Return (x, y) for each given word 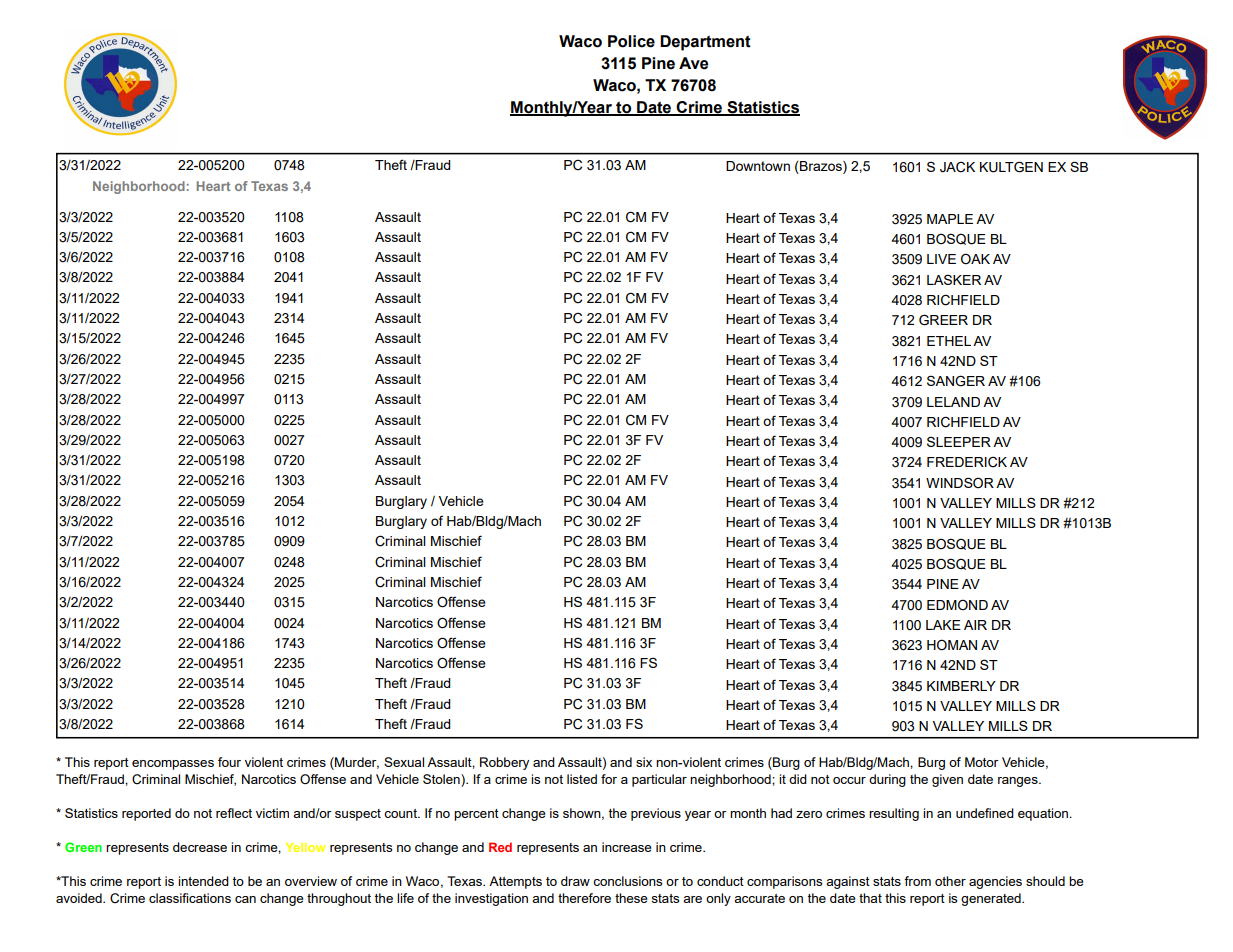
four (229, 762)
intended (203, 881)
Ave (693, 63)
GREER (943, 320)
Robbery (504, 763)
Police (631, 41)
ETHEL (949, 341)
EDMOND (957, 605)
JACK (957, 167)
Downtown (758, 166)
